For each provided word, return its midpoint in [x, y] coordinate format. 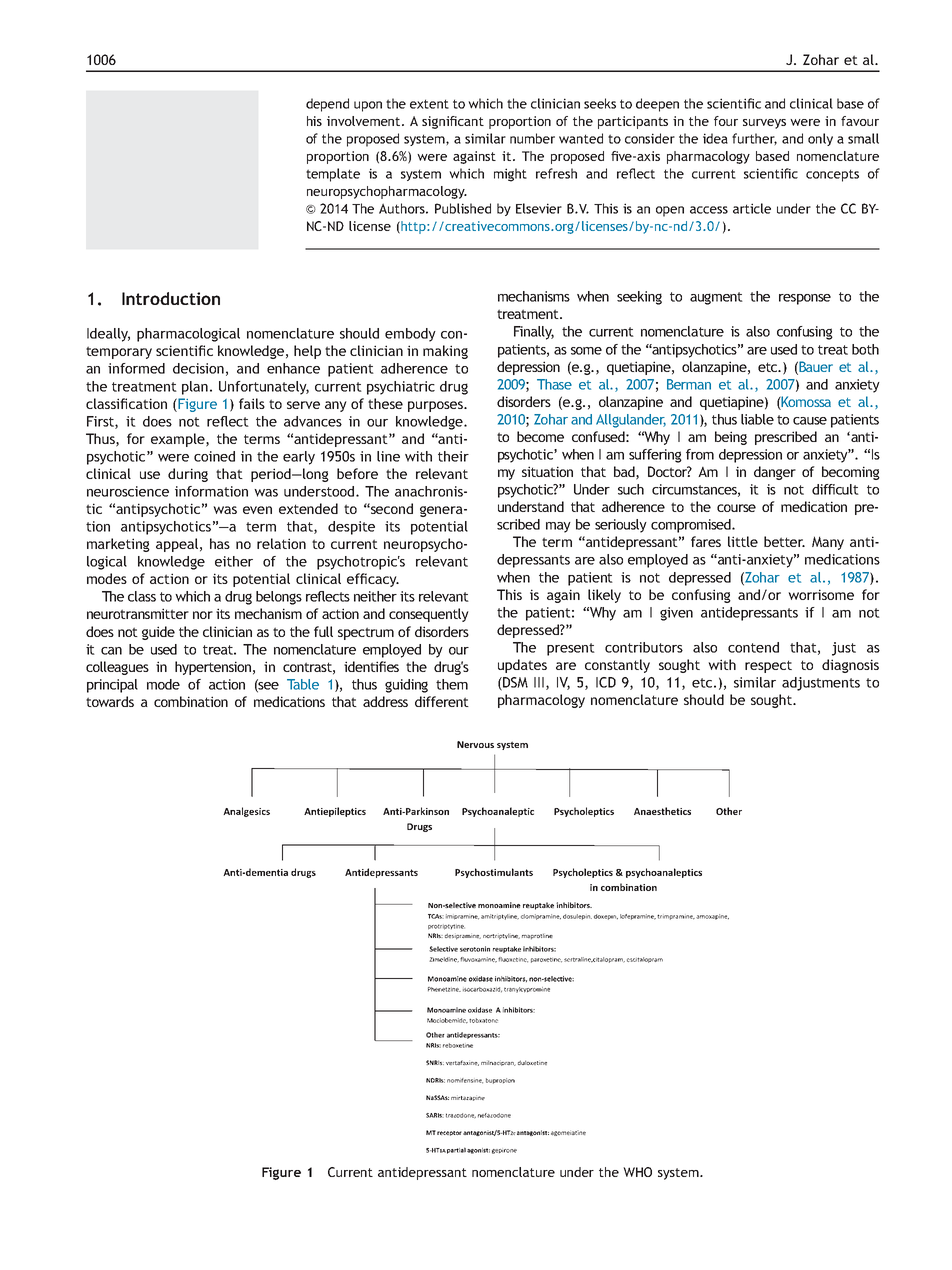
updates [522, 666]
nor [203, 615]
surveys [764, 124]
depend [327, 105]
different [442, 701]
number [532, 138]
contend [753, 647]
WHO [637, 1172]
